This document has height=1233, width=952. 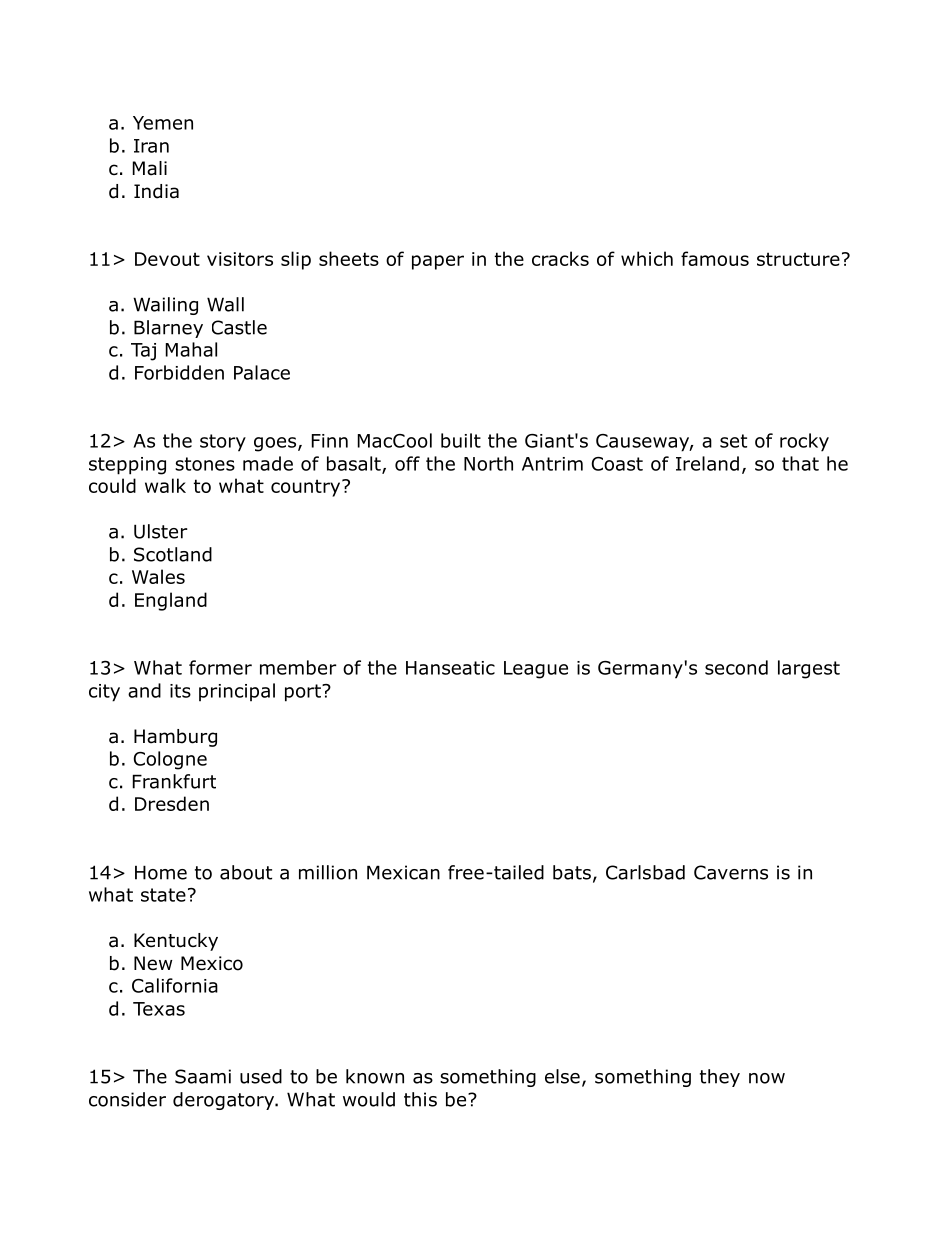 I want to click on famous, so click(x=715, y=258).
